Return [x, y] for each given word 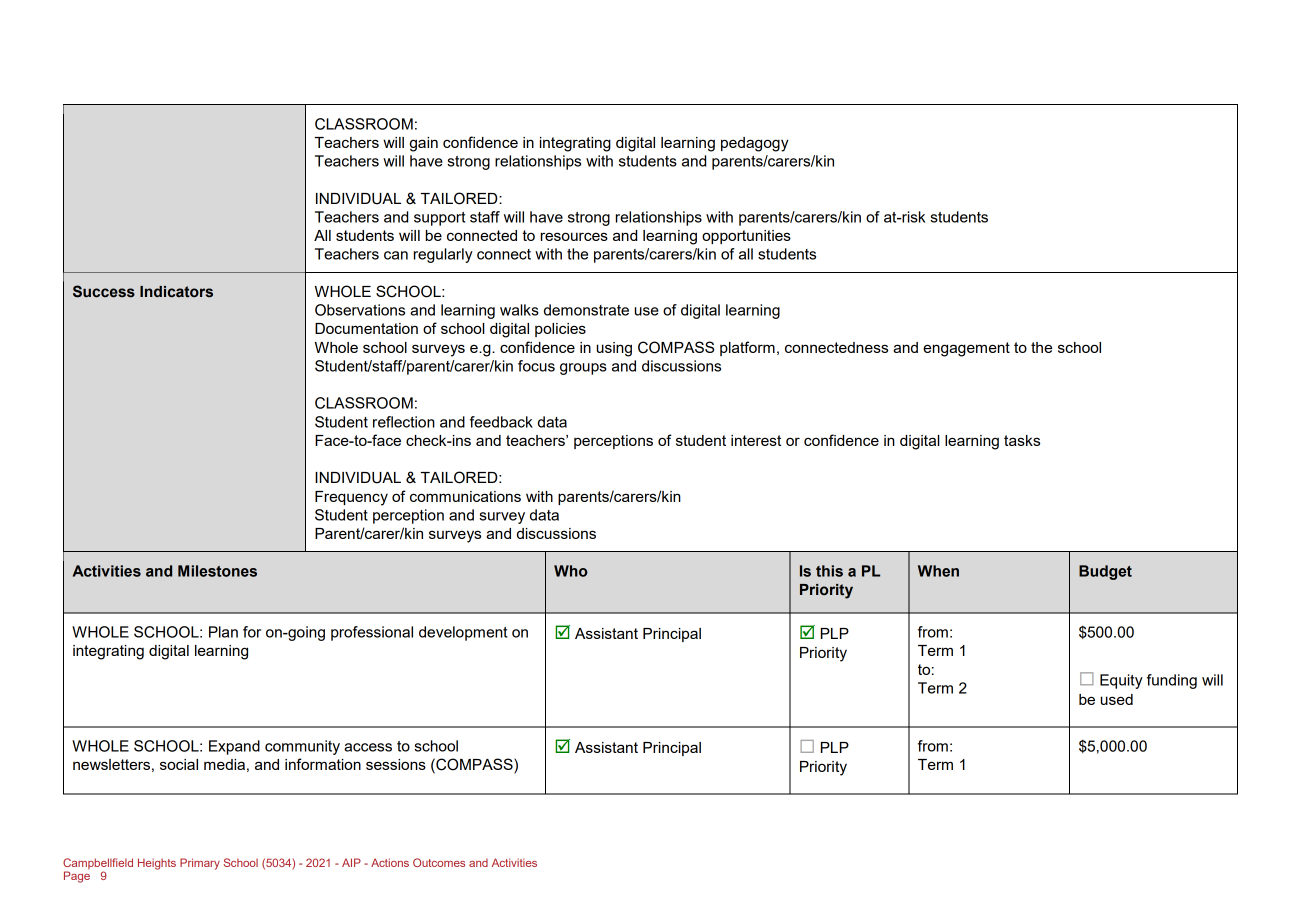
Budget [1105, 572]
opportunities [746, 237]
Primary [200, 864]
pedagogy [755, 144]
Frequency [351, 498]
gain [424, 144]
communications [465, 496]
